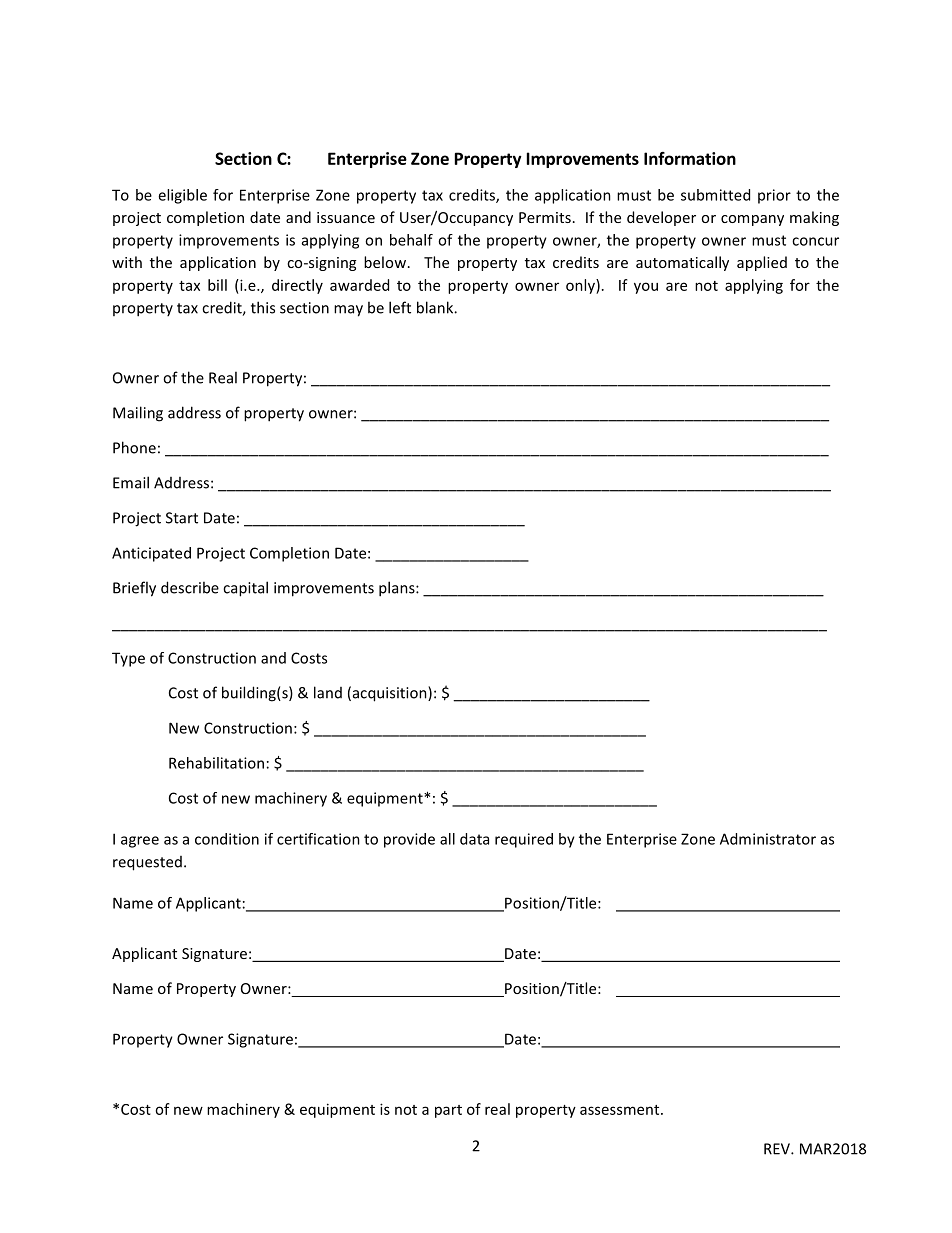  What do you see at coordinates (182, 196) in the page?
I see `eligible` at bounding box center [182, 196].
